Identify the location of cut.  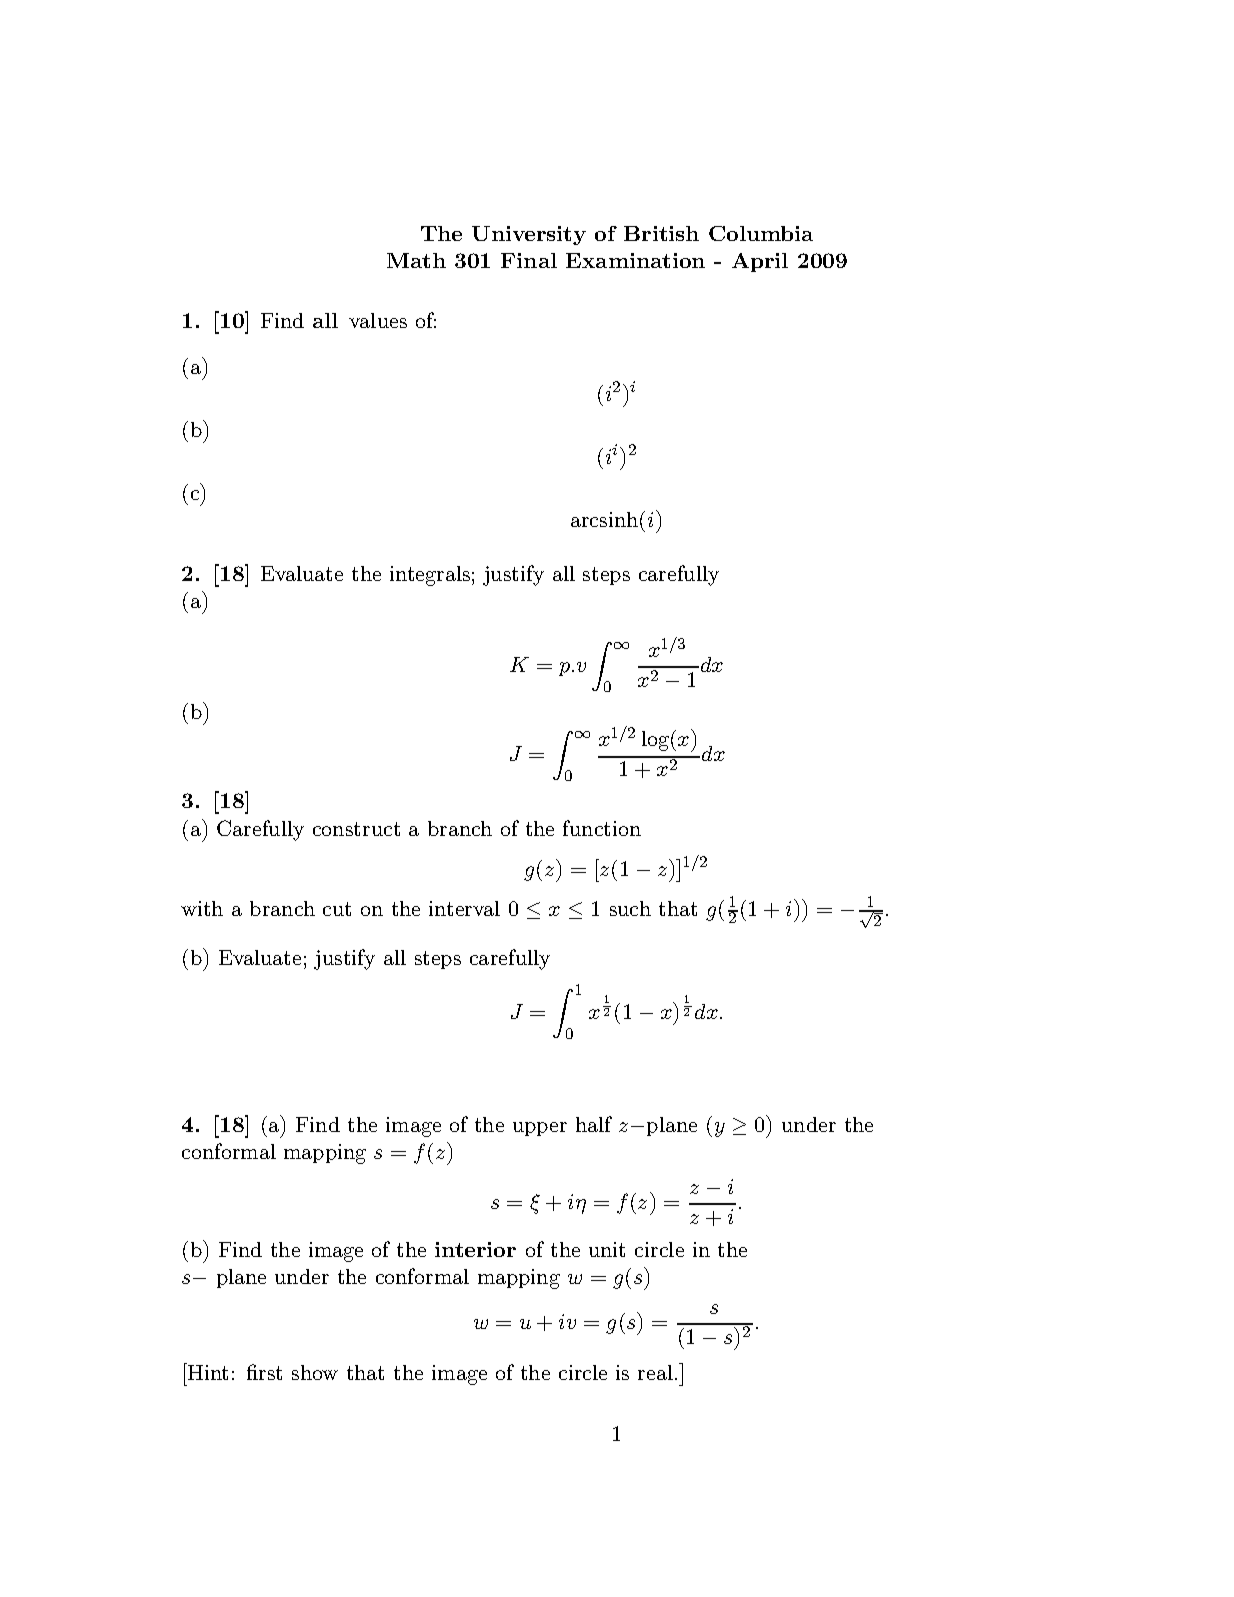
(337, 909).
